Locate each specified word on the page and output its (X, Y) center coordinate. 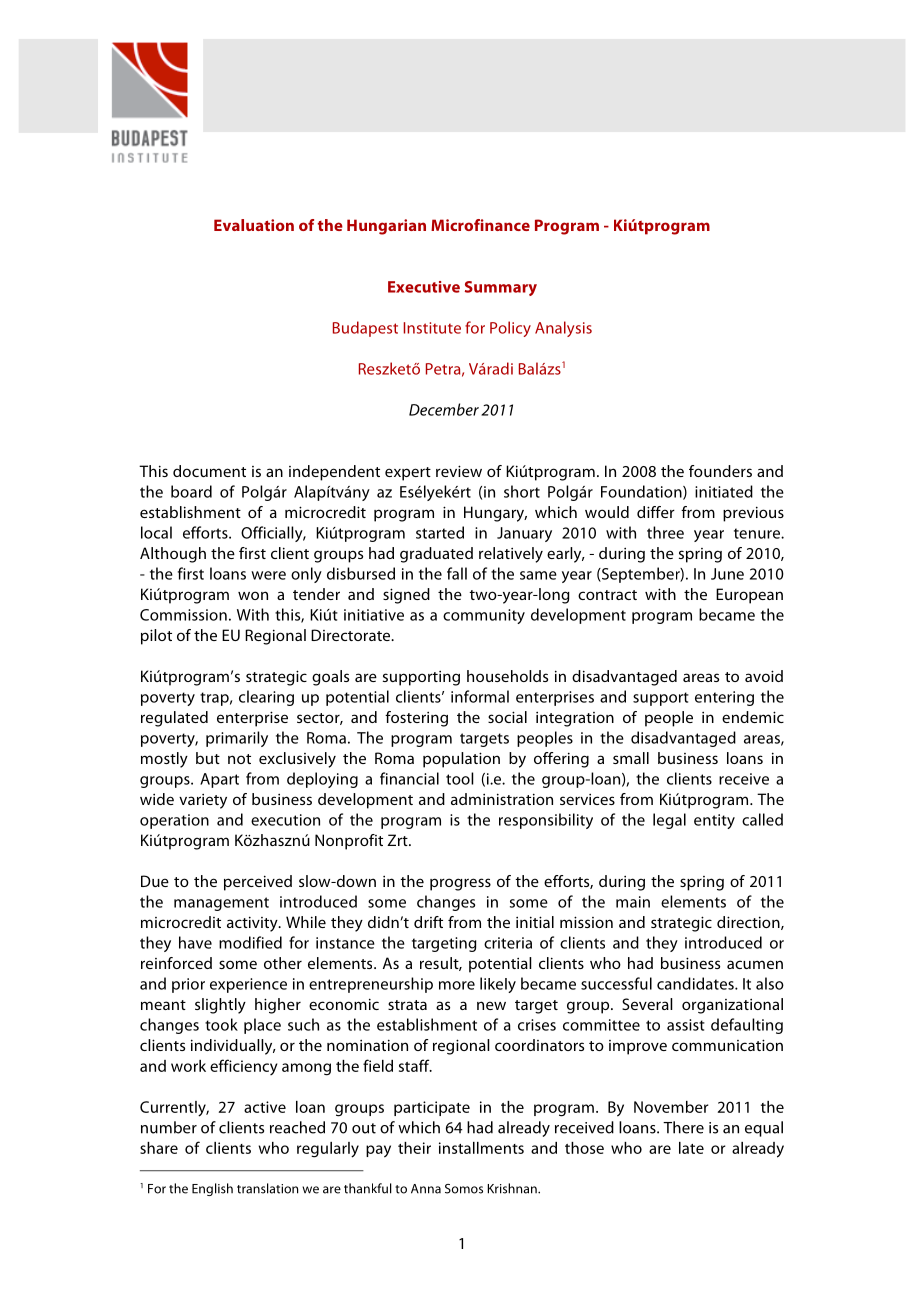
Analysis (563, 329)
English (212, 1189)
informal (480, 696)
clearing (266, 698)
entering (724, 698)
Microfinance (480, 225)
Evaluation (254, 225)
